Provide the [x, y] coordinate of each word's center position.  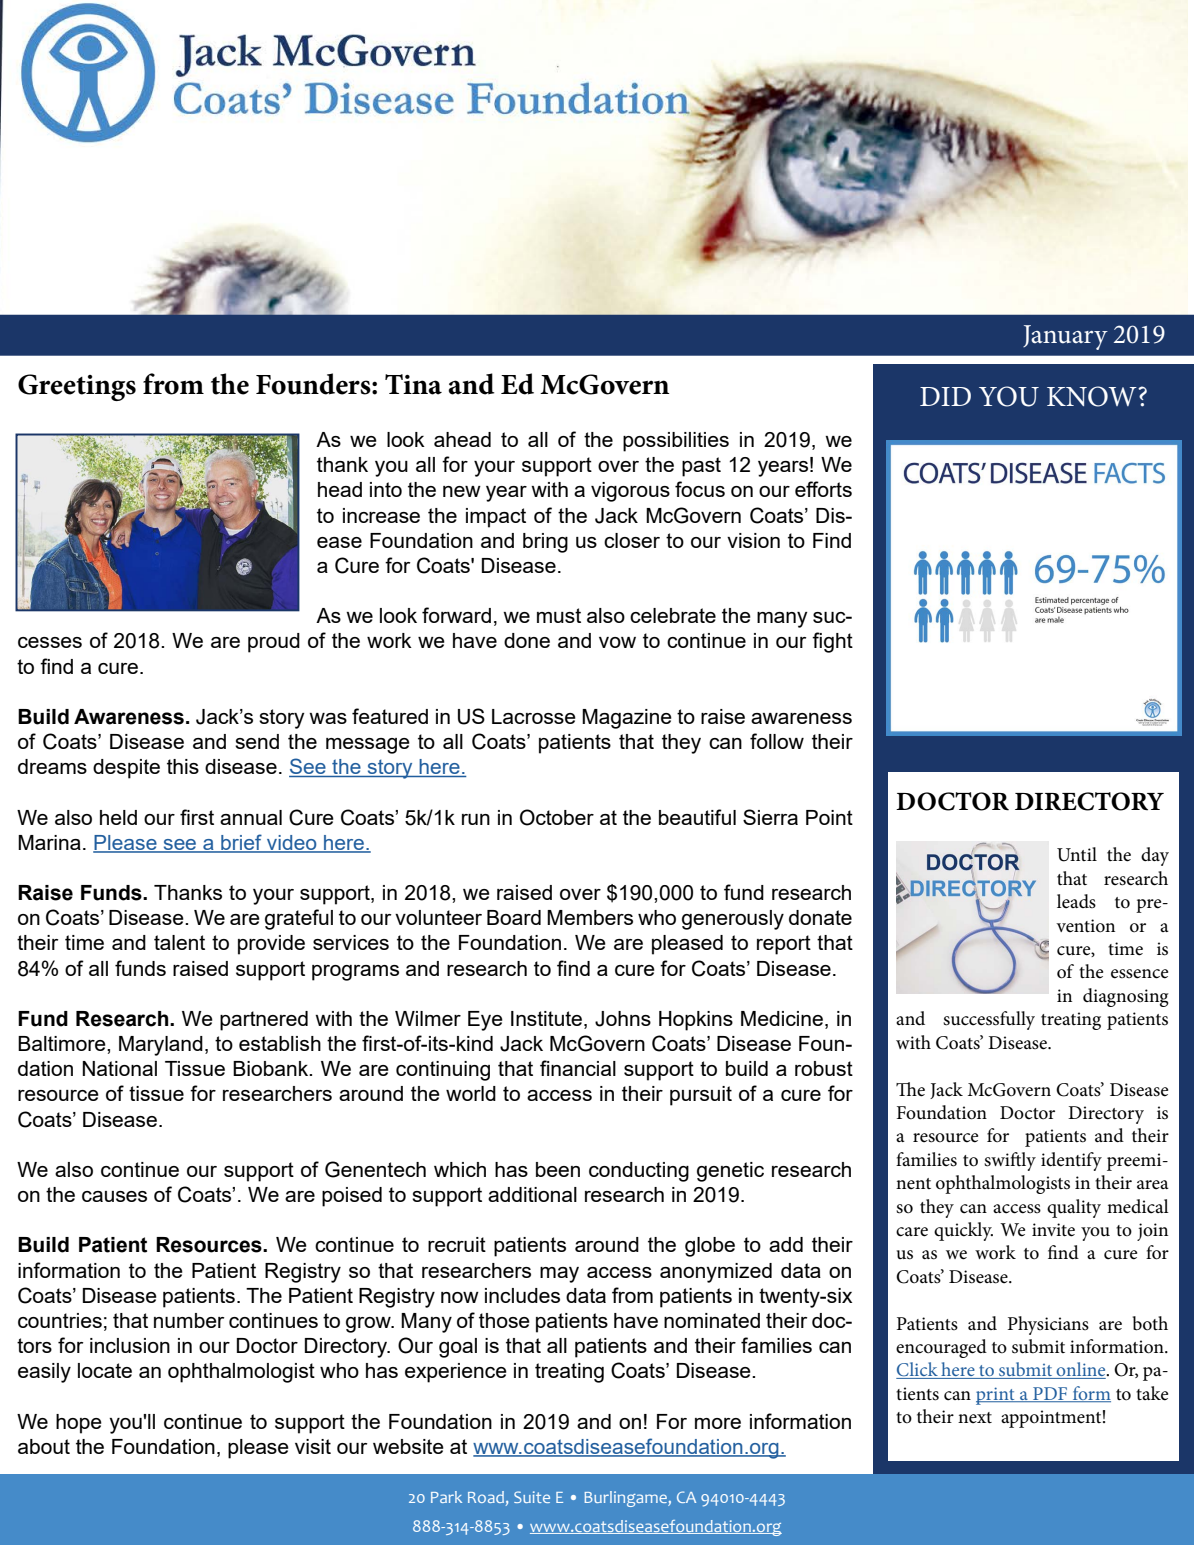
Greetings [77, 387]
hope [79, 1424]
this [183, 766]
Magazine [627, 719]
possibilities [676, 442]
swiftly [1010, 1161]
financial [578, 1068]
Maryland [161, 1046]
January [1065, 337]
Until [1077, 854]
